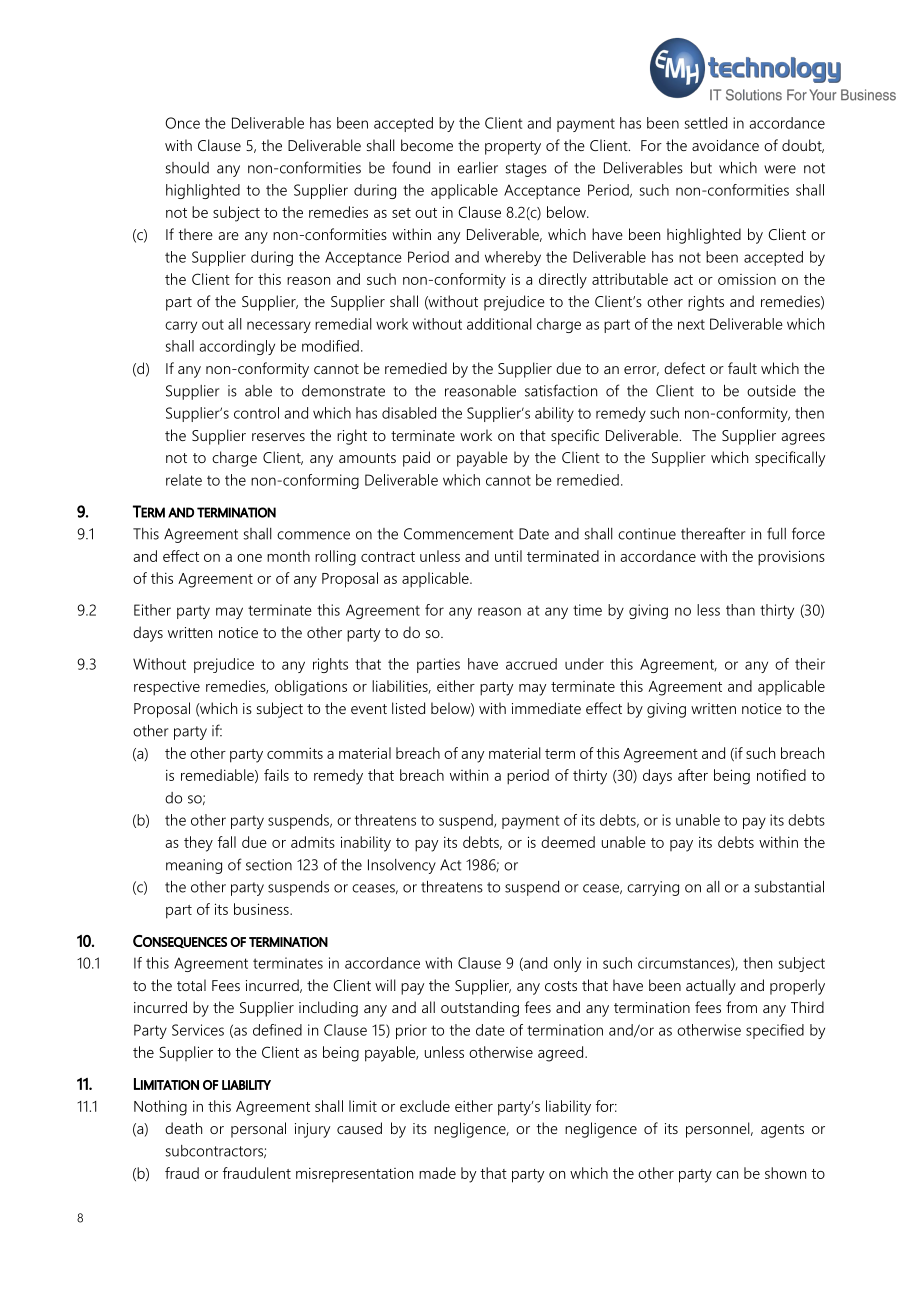 The height and width of the screenshot is (1308, 924). What do you see at coordinates (437, 1173) in the screenshot?
I see `made` at bounding box center [437, 1173].
